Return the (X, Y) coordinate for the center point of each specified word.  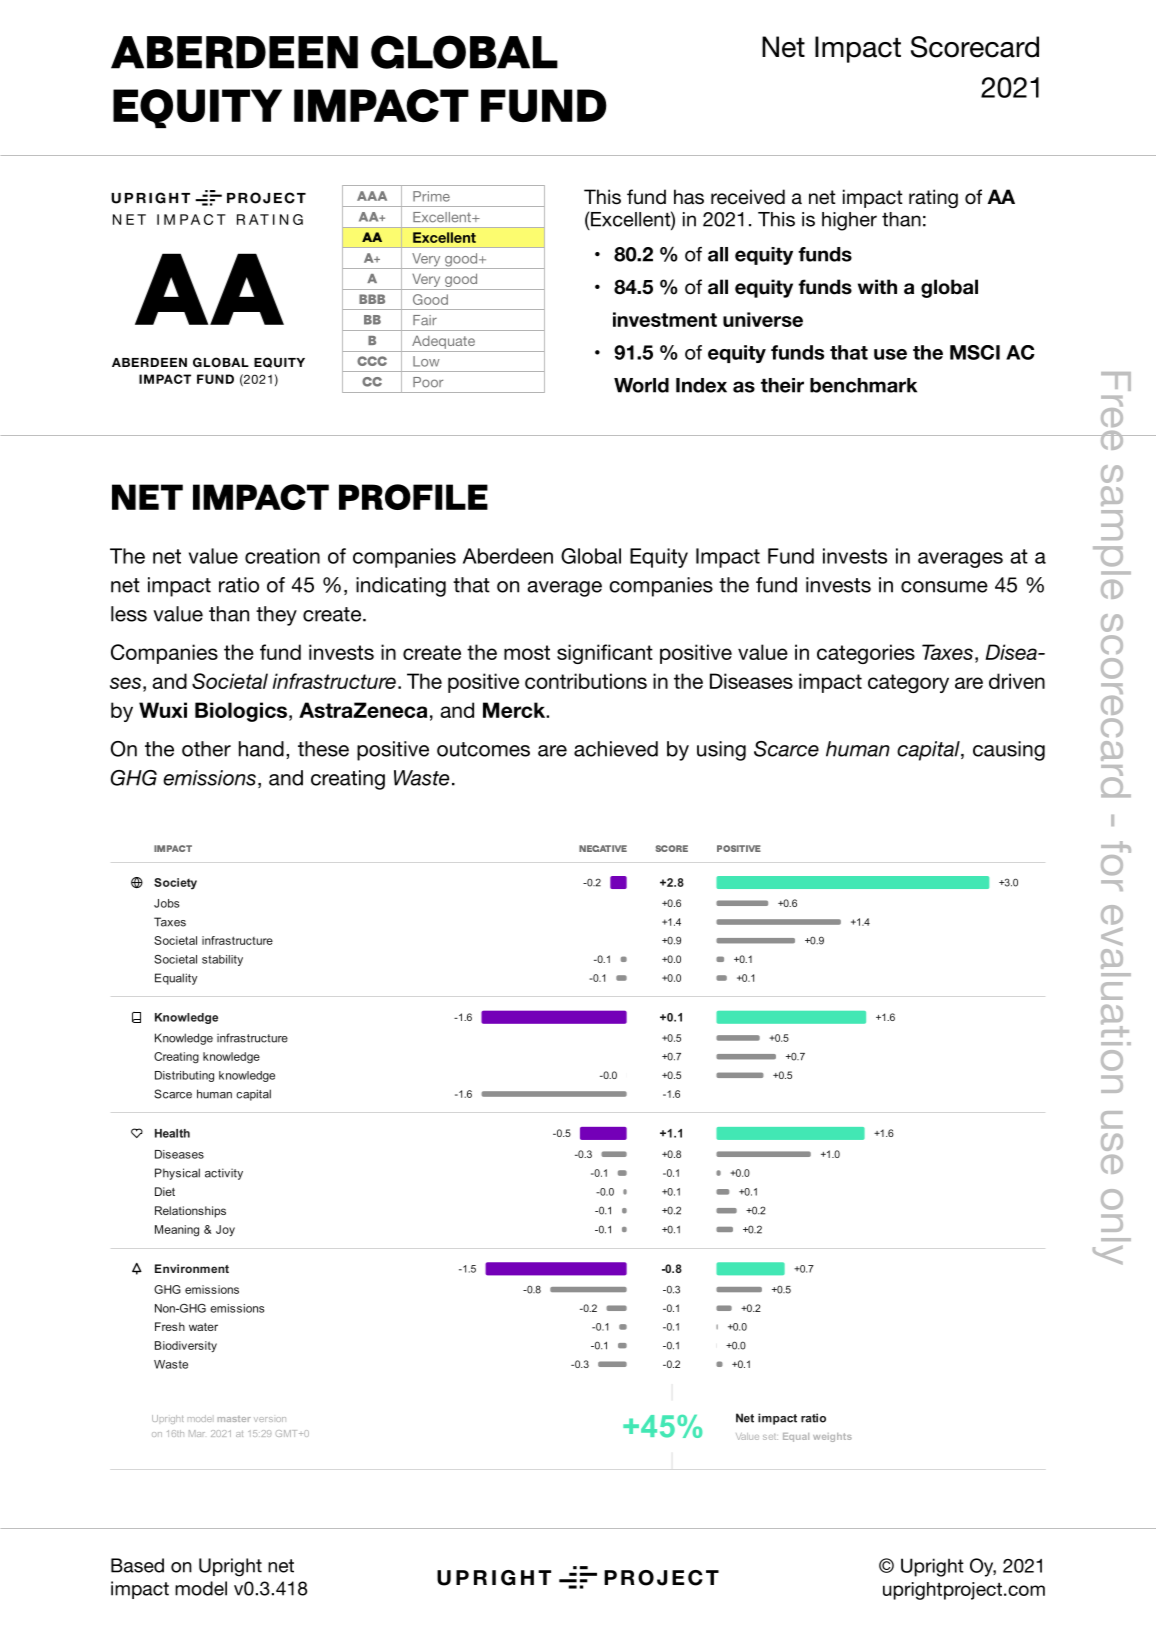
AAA (372, 196)
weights (832, 1437)
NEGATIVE (603, 848)
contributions (586, 681)
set (770, 1437)
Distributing (184, 1076)
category (908, 683)
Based (137, 1565)
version (270, 1419)
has (689, 197)
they (276, 616)
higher (849, 221)
